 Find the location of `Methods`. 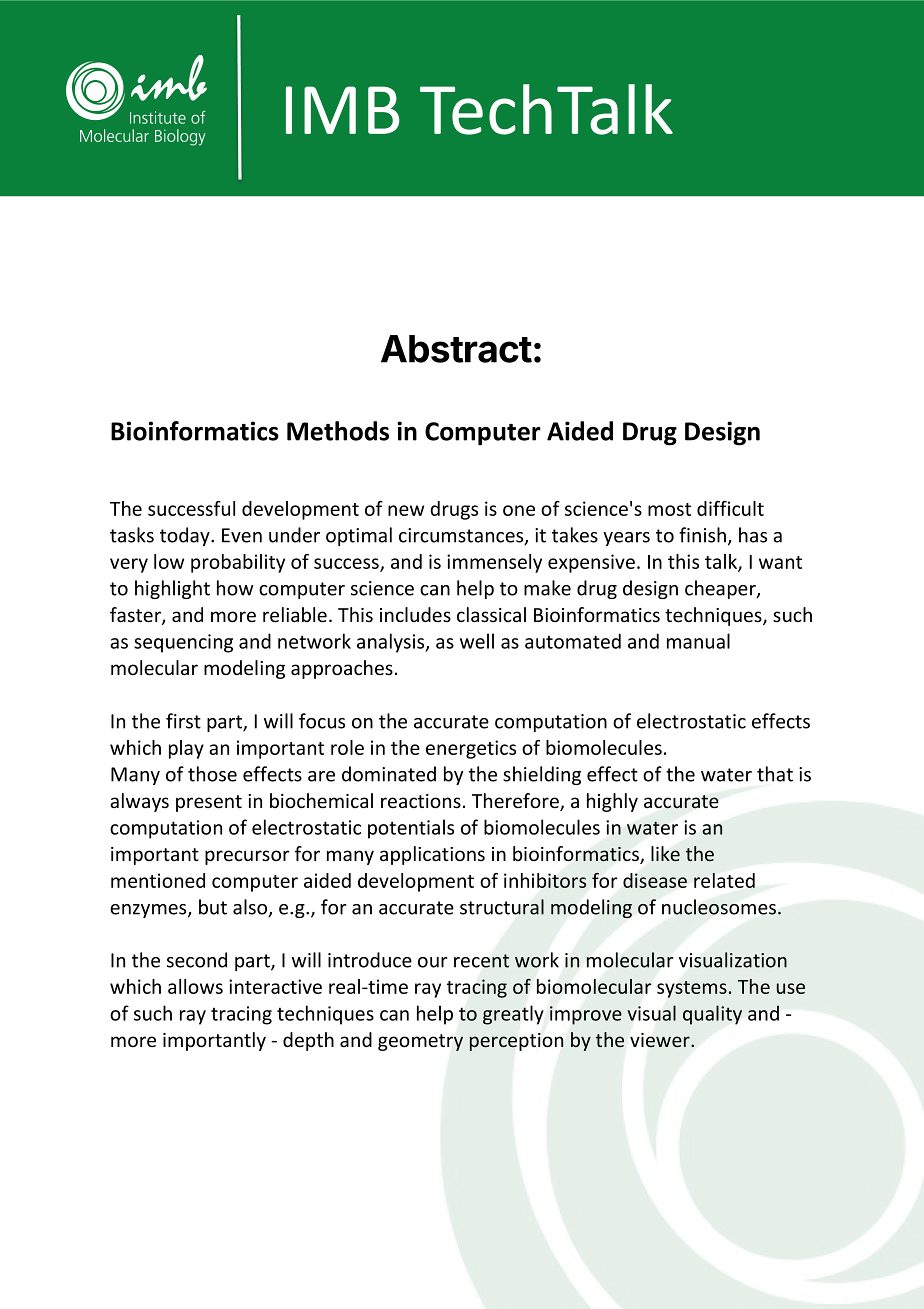

Methods is located at coordinates (338, 431).
